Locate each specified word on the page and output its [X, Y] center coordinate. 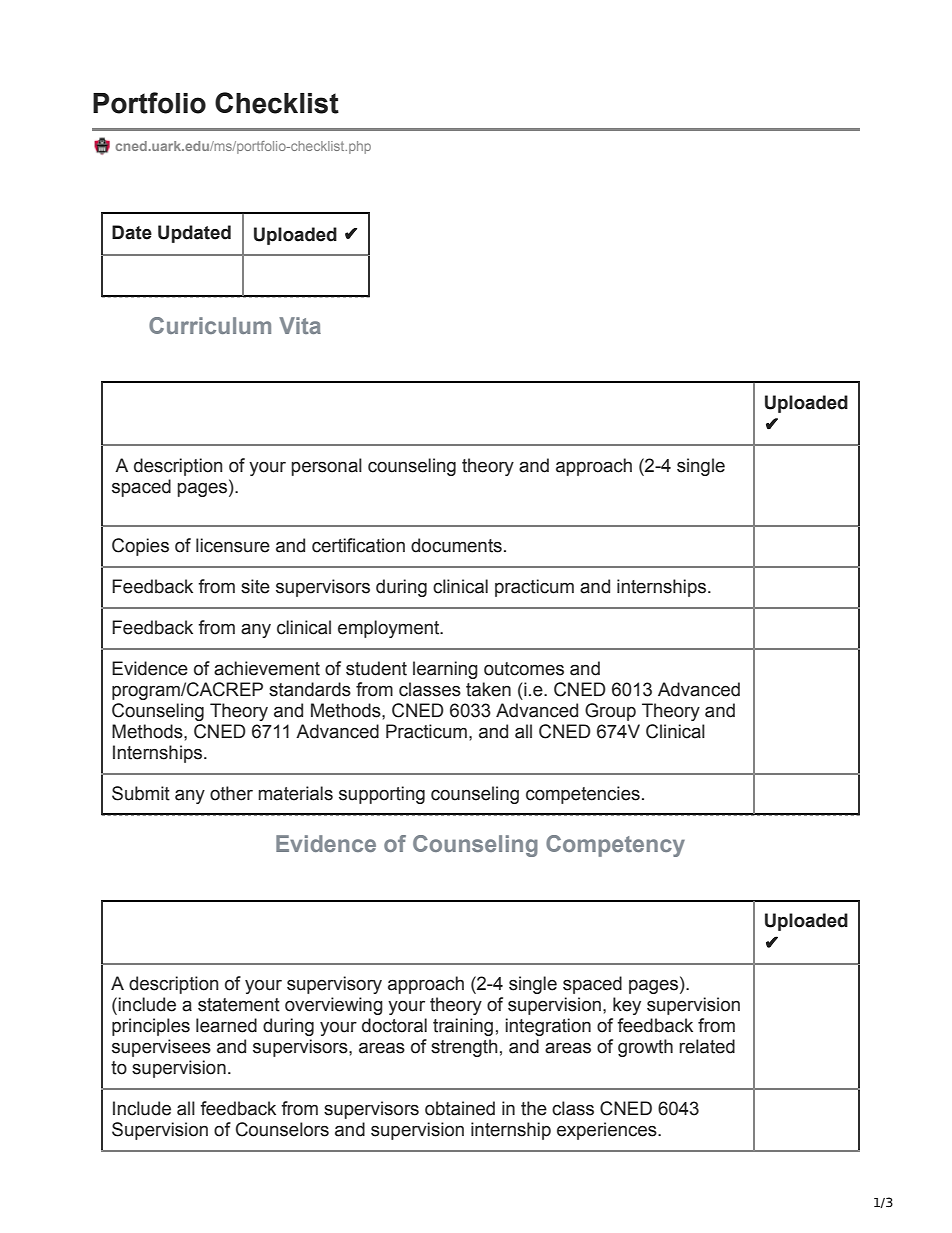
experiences [608, 1131]
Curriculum [210, 325]
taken [488, 689]
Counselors [282, 1129]
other [231, 793]
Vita [300, 325]
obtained [460, 1108]
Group [610, 712]
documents [456, 545]
